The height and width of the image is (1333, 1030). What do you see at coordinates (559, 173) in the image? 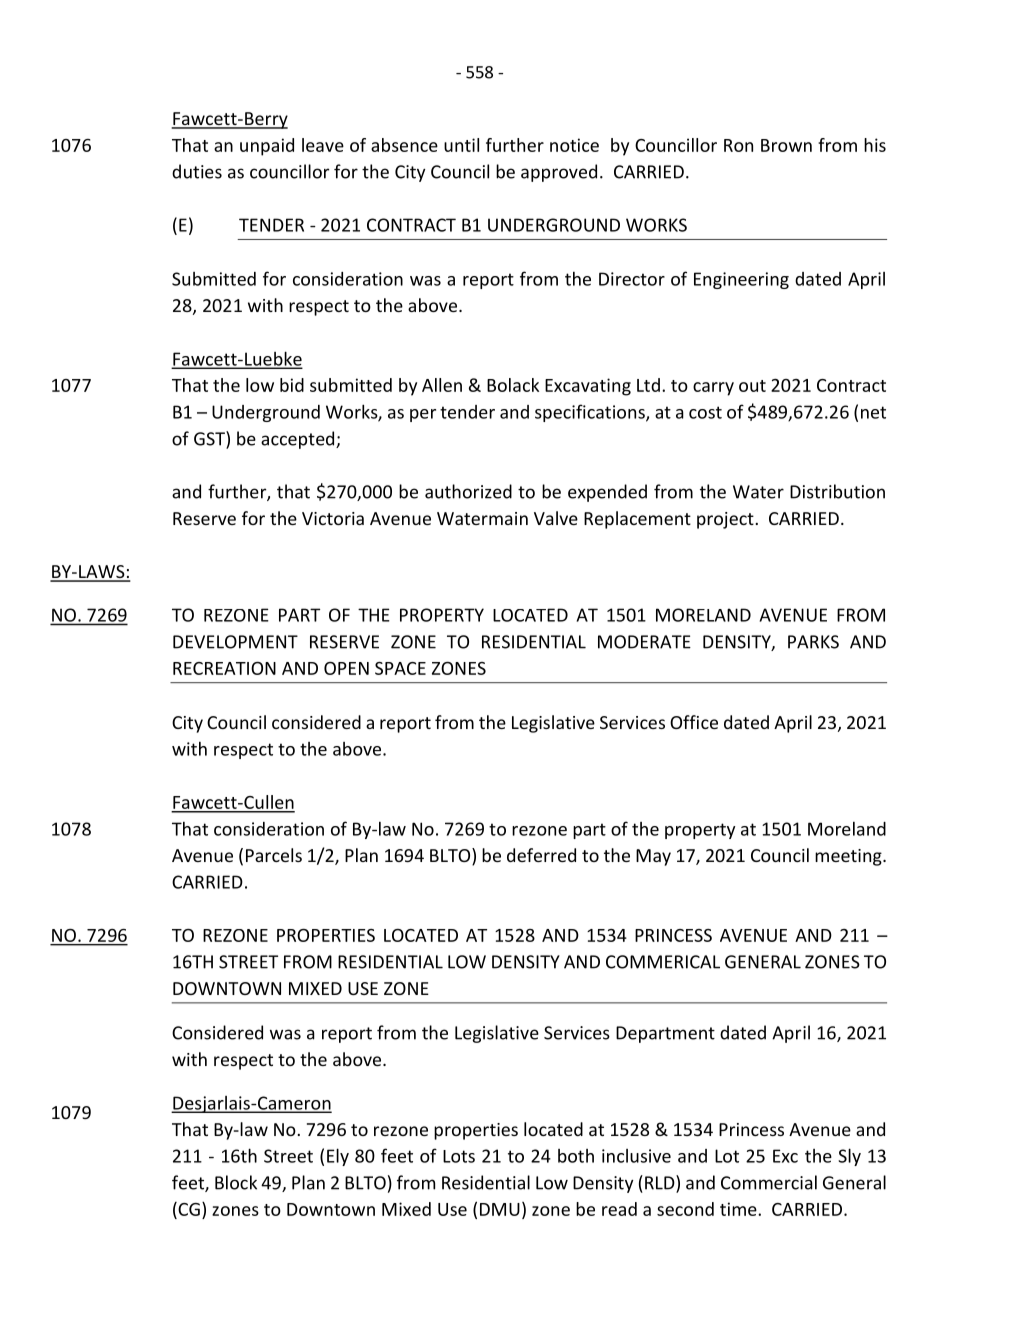
I see `approved` at bounding box center [559, 173].
